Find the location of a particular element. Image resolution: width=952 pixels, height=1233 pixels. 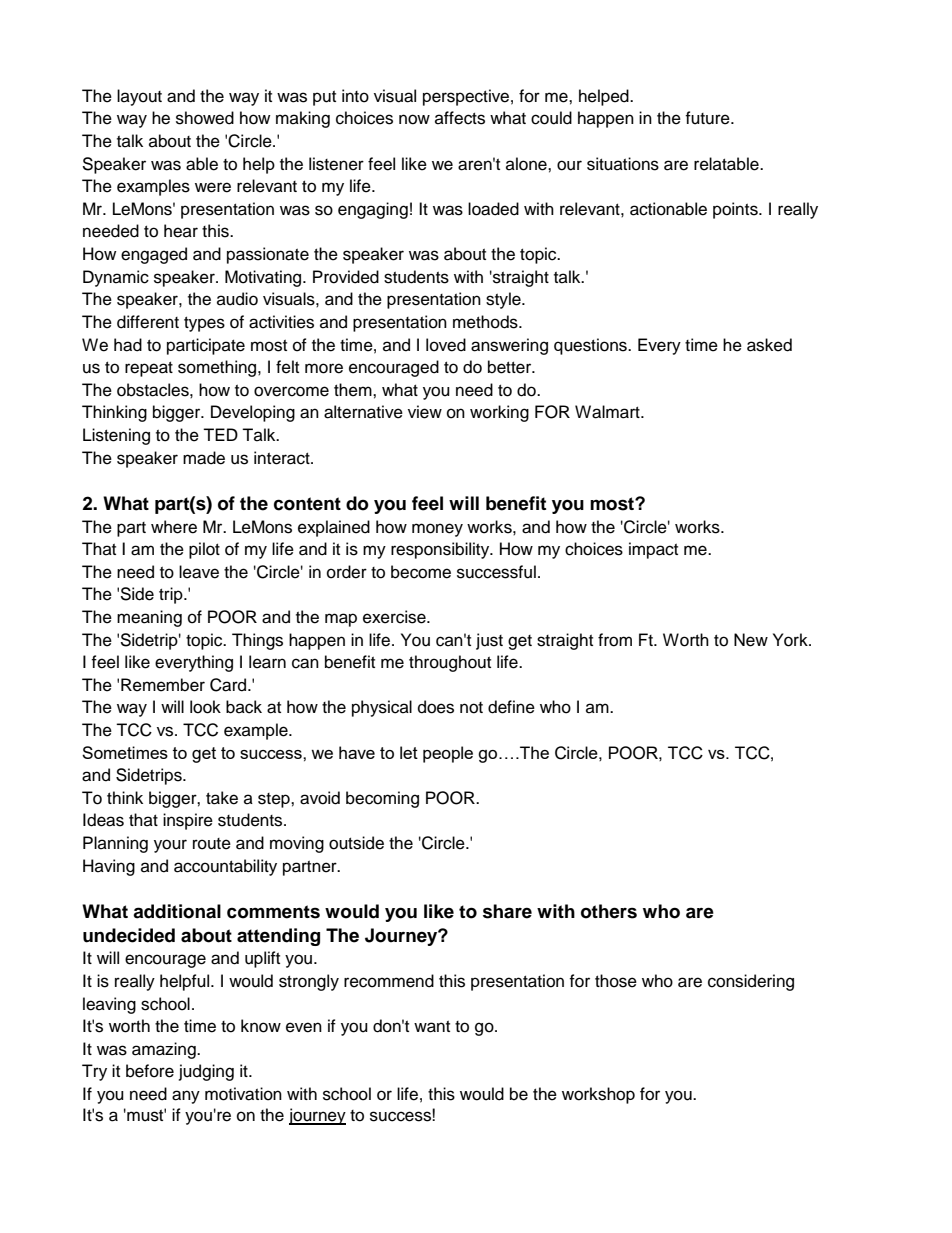

showed is located at coordinates (205, 118).
